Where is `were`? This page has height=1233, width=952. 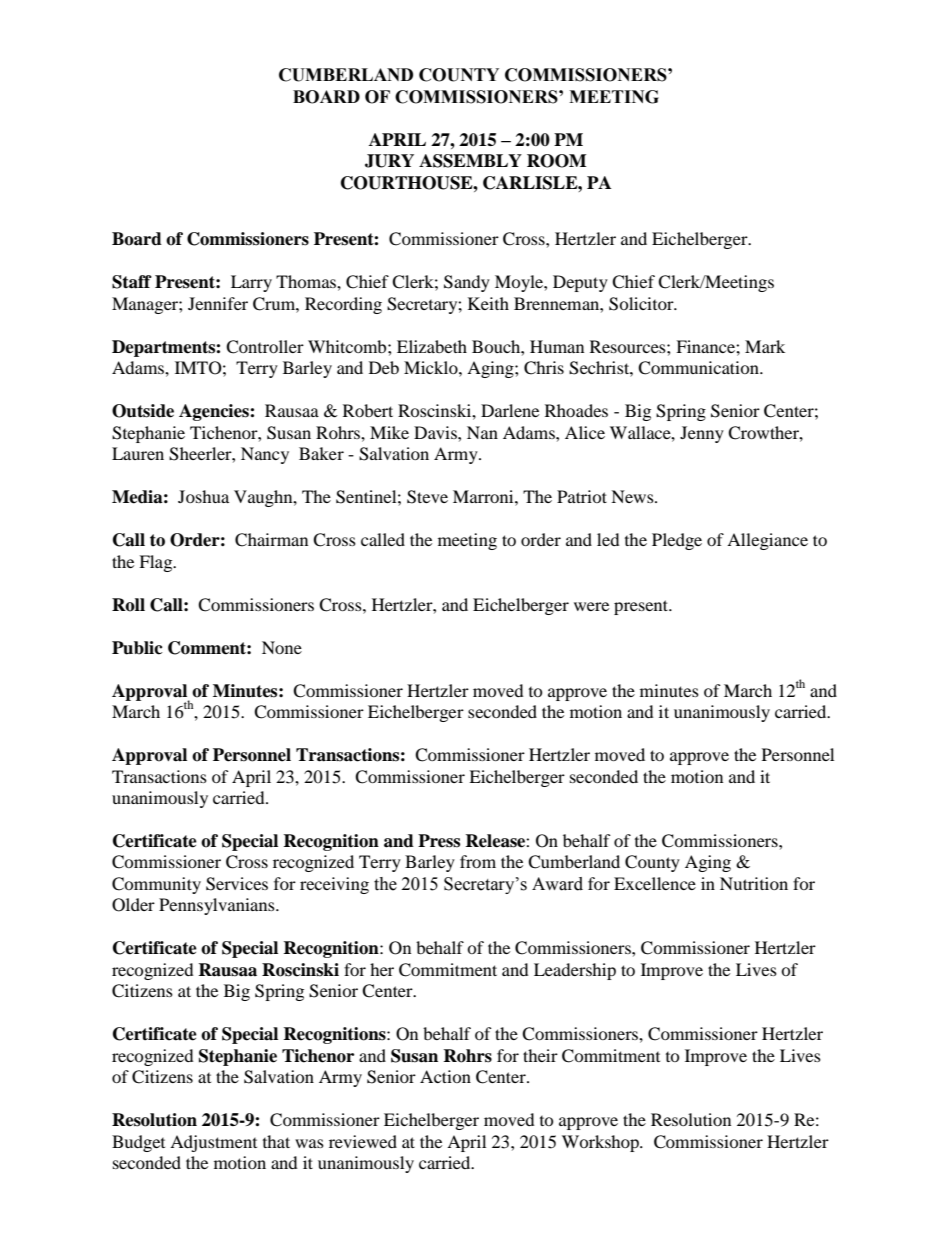 were is located at coordinates (591, 606).
